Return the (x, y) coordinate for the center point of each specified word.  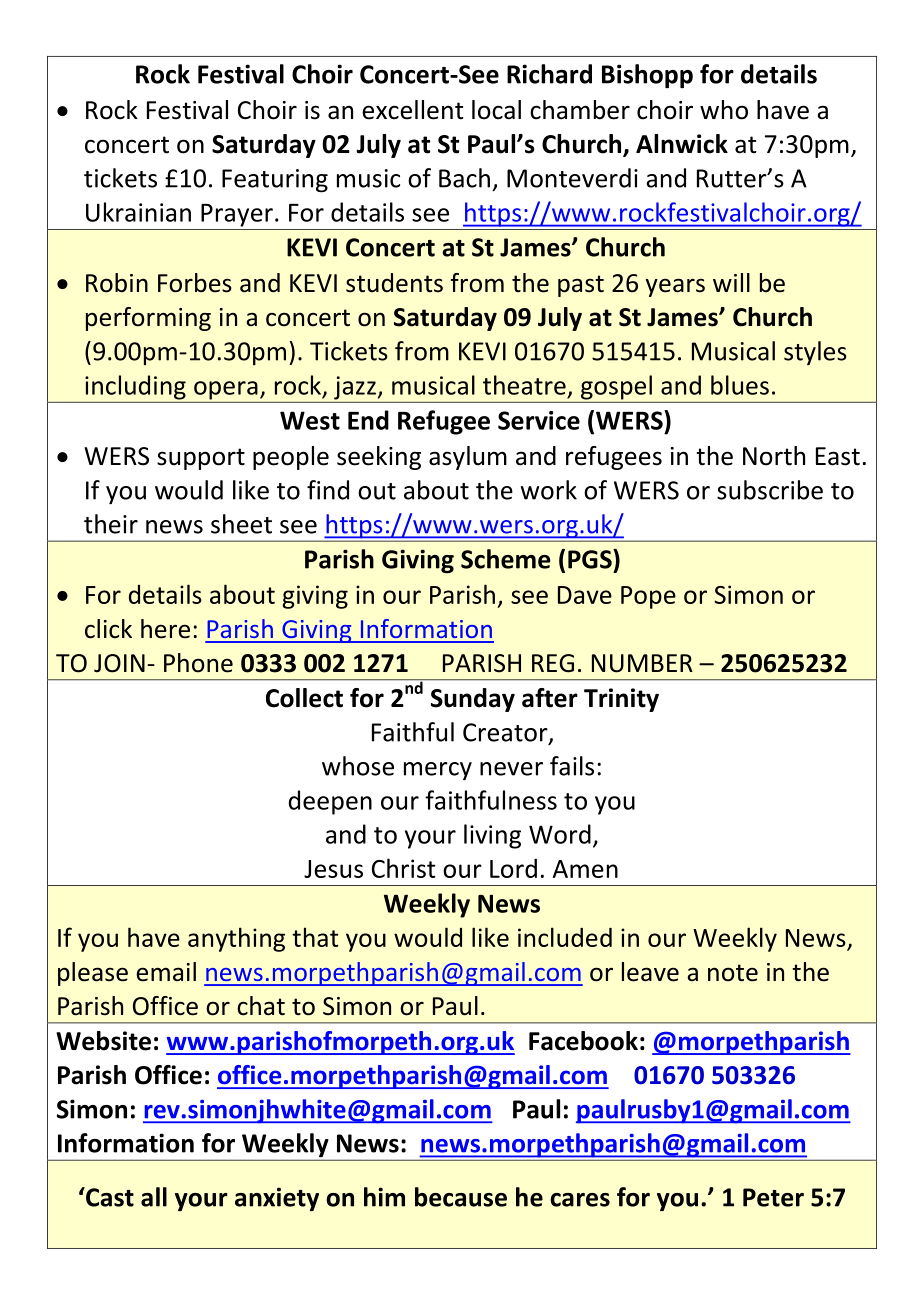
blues (740, 385)
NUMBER (642, 663)
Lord (513, 868)
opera (226, 390)
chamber (580, 110)
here (165, 629)
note (733, 973)
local (496, 110)
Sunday (473, 700)
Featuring (275, 181)
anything (236, 939)
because (461, 1197)
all (154, 1197)
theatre (524, 385)
